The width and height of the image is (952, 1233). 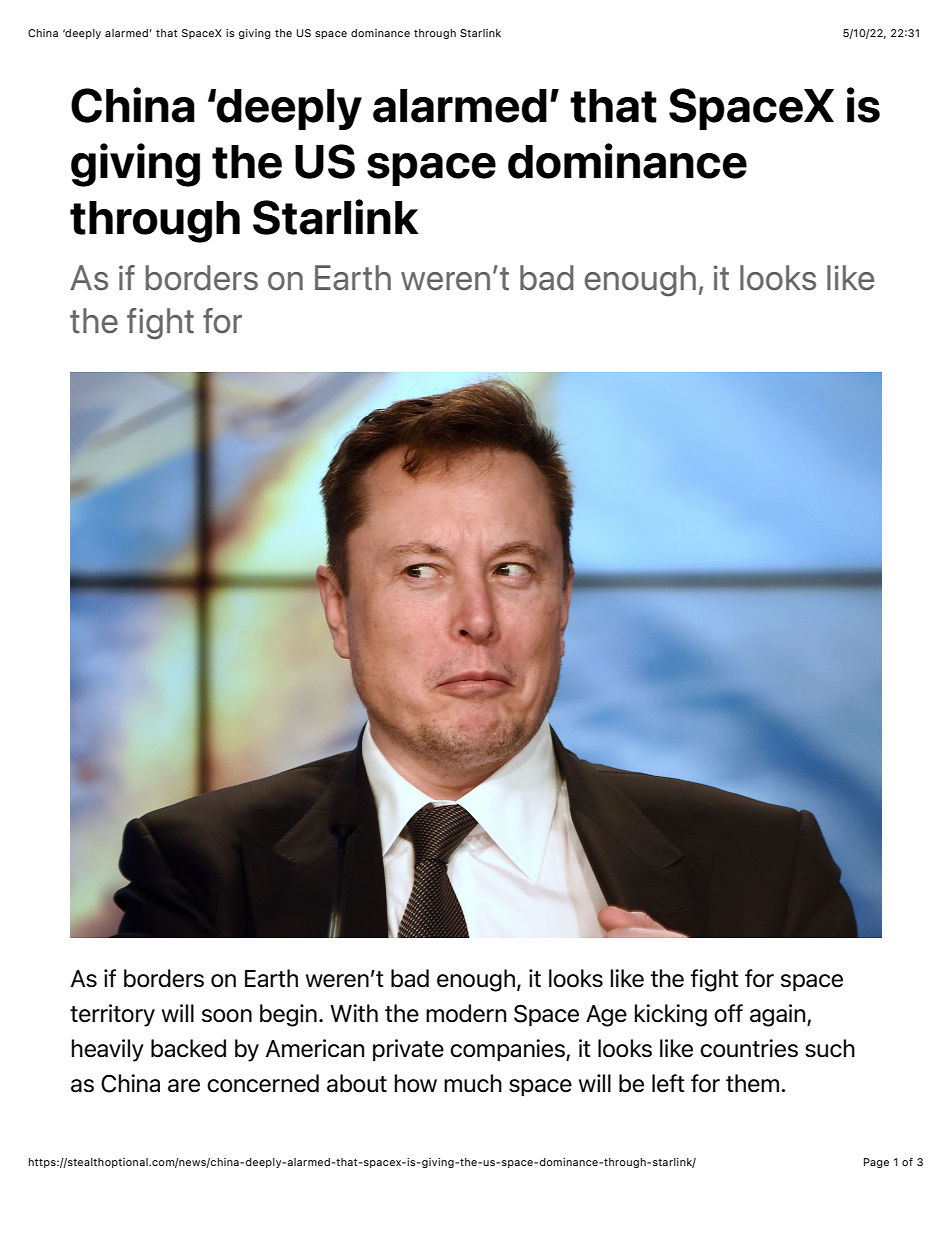 I want to click on how, so click(x=416, y=1083).
